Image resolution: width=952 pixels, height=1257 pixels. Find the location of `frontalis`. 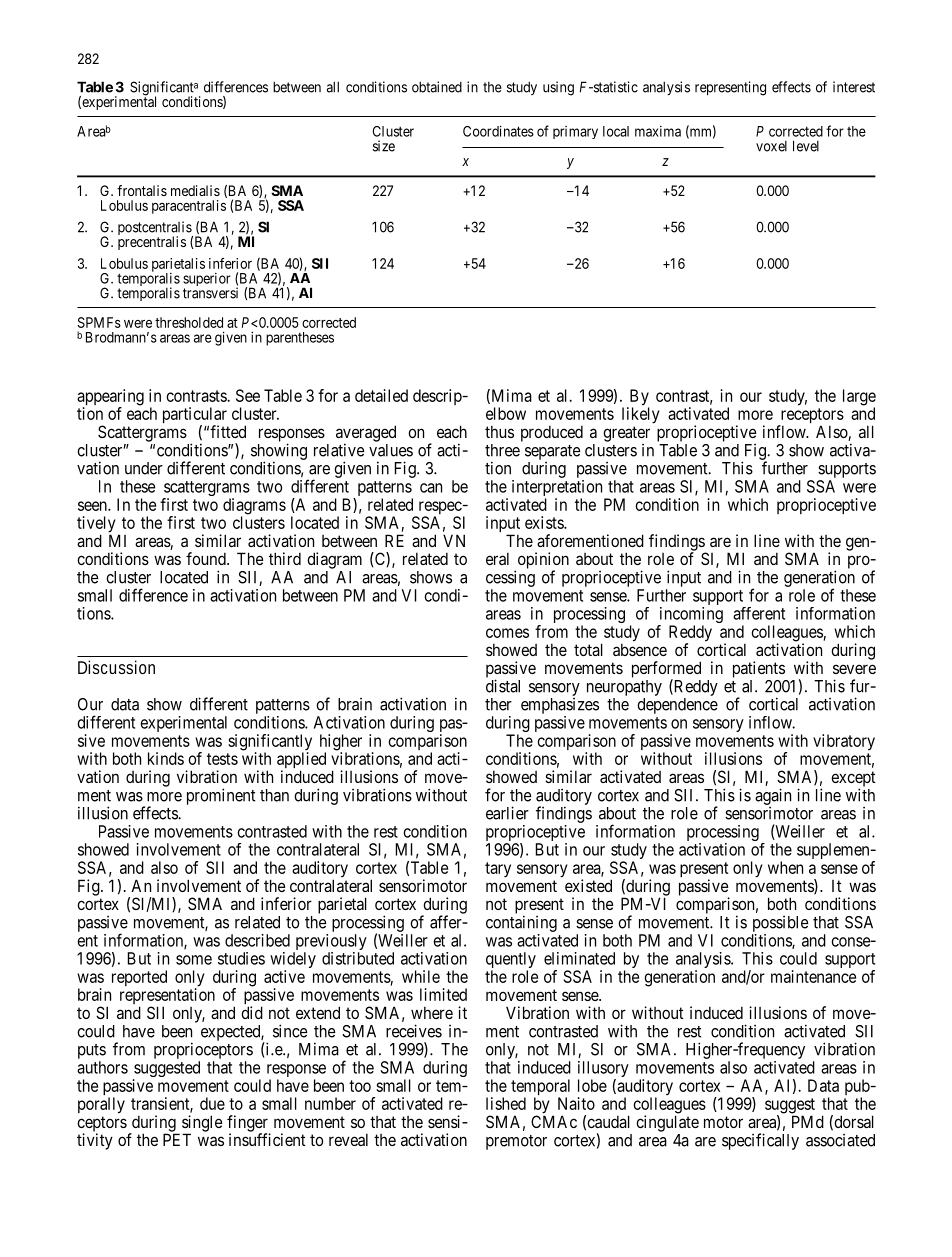

frontalis is located at coordinates (142, 190).
